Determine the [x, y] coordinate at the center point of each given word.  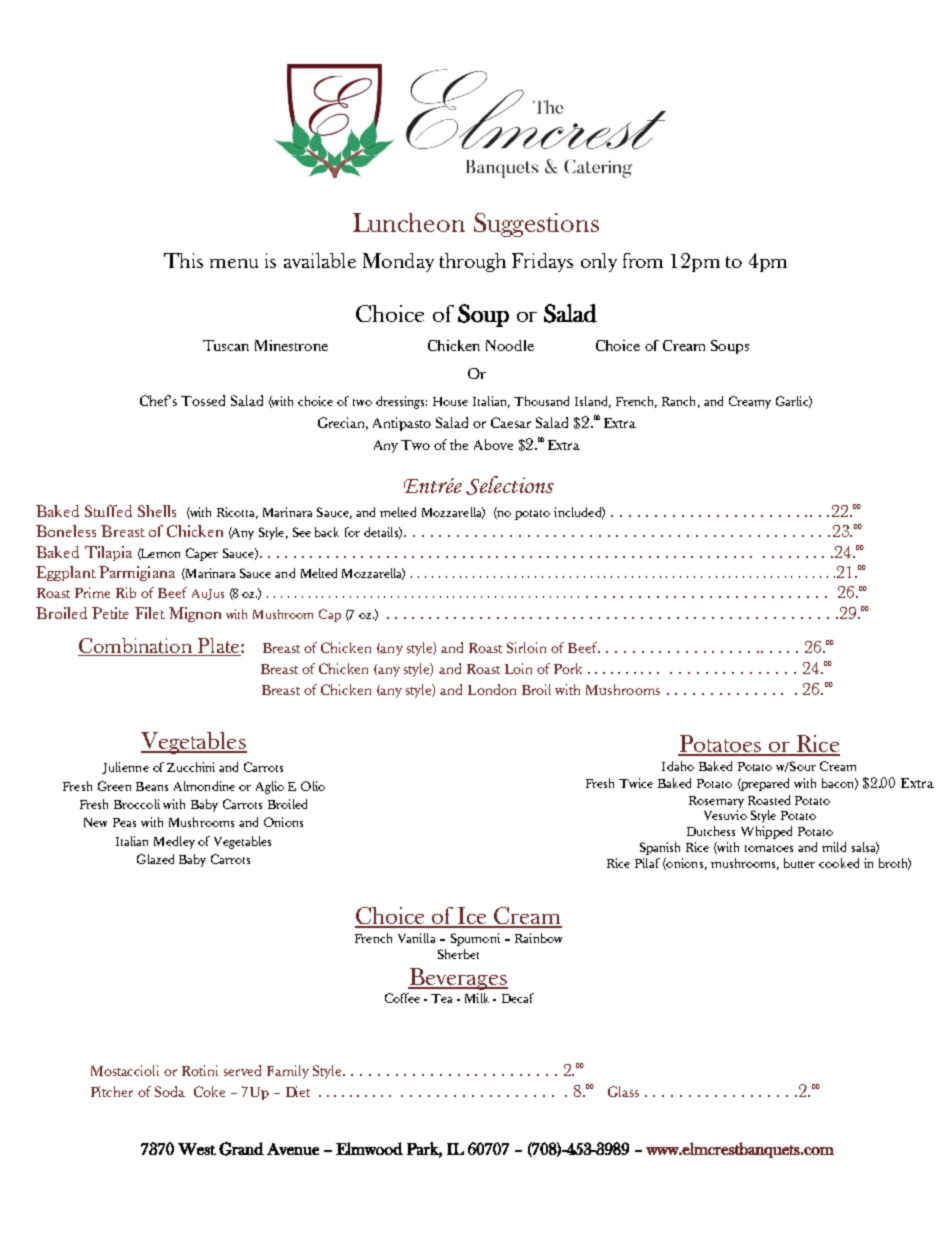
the [459, 444]
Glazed [155, 859]
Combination [136, 647]
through [473, 262]
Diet [298, 1091]
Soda [170, 1091]
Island [593, 402]
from [643, 260]
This [183, 260]
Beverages [458, 979]
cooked [839, 863]
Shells [157, 511]
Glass [623, 1091]
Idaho [678, 766]
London [492, 689]
